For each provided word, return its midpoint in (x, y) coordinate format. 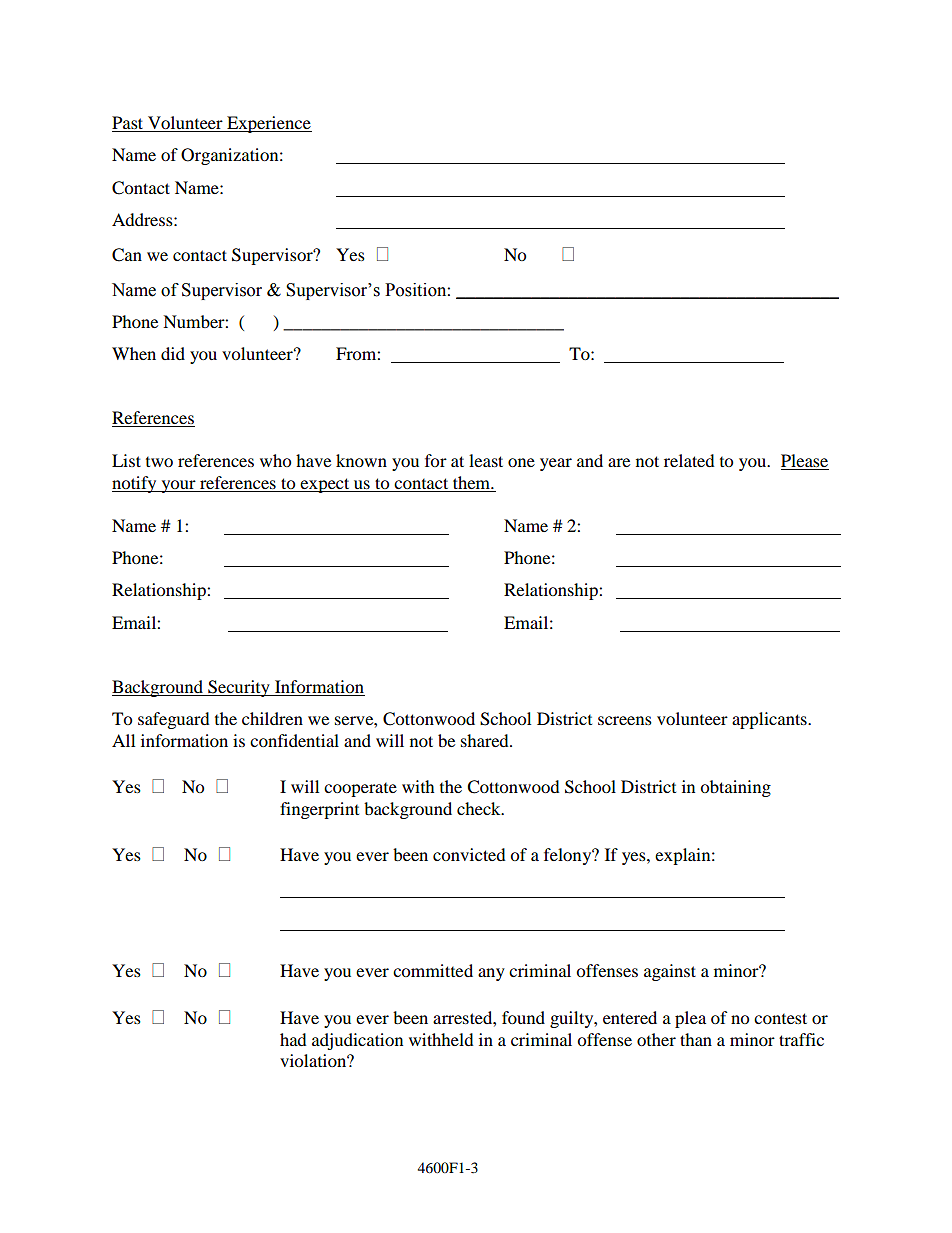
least (486, 460)
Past (129, 124)
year (556, 464)
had (293, 1039)
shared (486, 740)
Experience (268, 124)
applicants (770, 720)
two (159, 462)
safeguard (174, 720)
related (689, 460)
